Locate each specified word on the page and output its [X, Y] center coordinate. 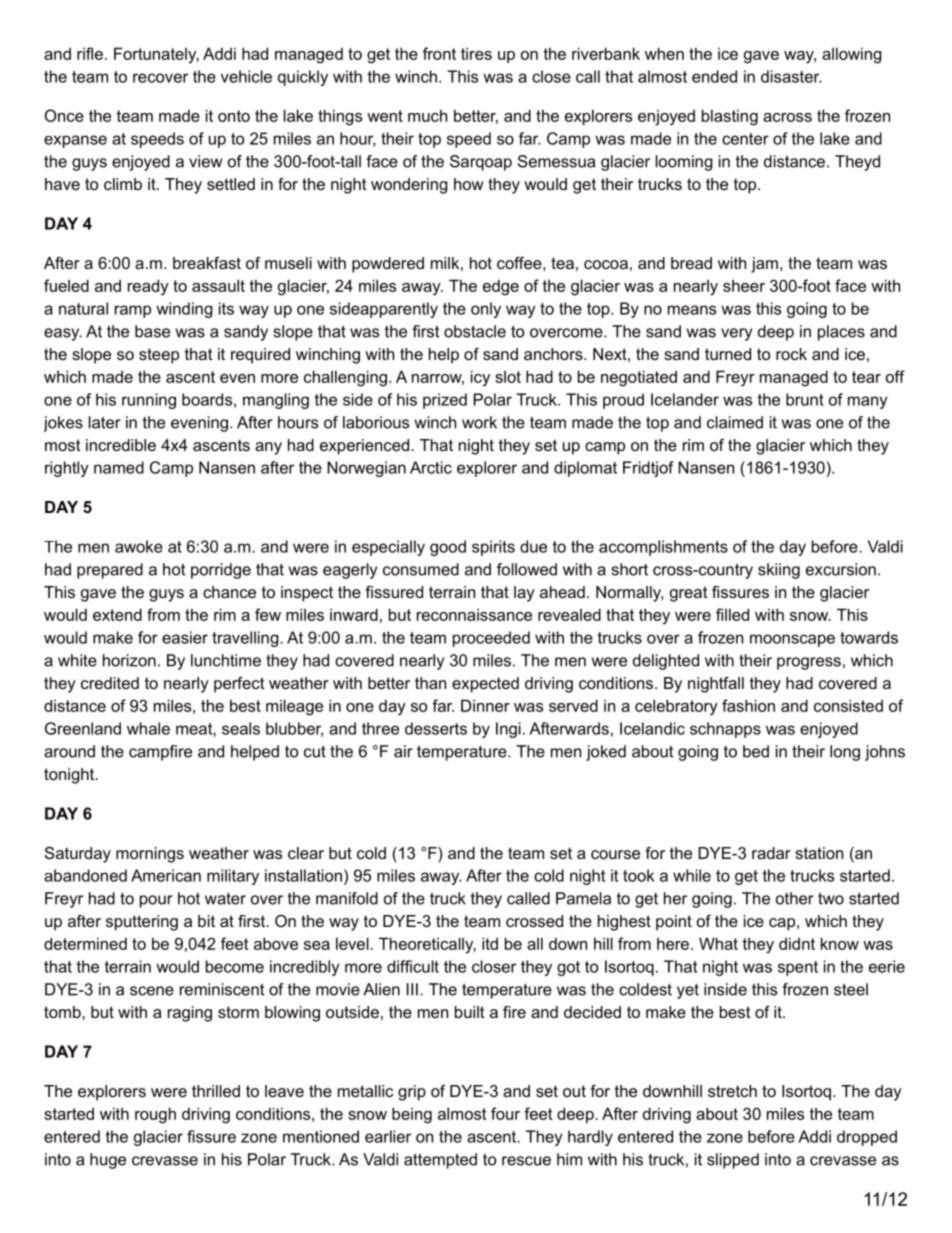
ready [148, 287]
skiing [779, 571]
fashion [748, 705]
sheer [744, 285]
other [795, 898]
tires [476, 53]
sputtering [142, 923]
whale [148, 728]
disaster [791, 76]
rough [155, 1115]
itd [490, 943]
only [486, 310]
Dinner [485, 705]
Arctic [431, 467]
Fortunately [156, 55]
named [119, 467]
